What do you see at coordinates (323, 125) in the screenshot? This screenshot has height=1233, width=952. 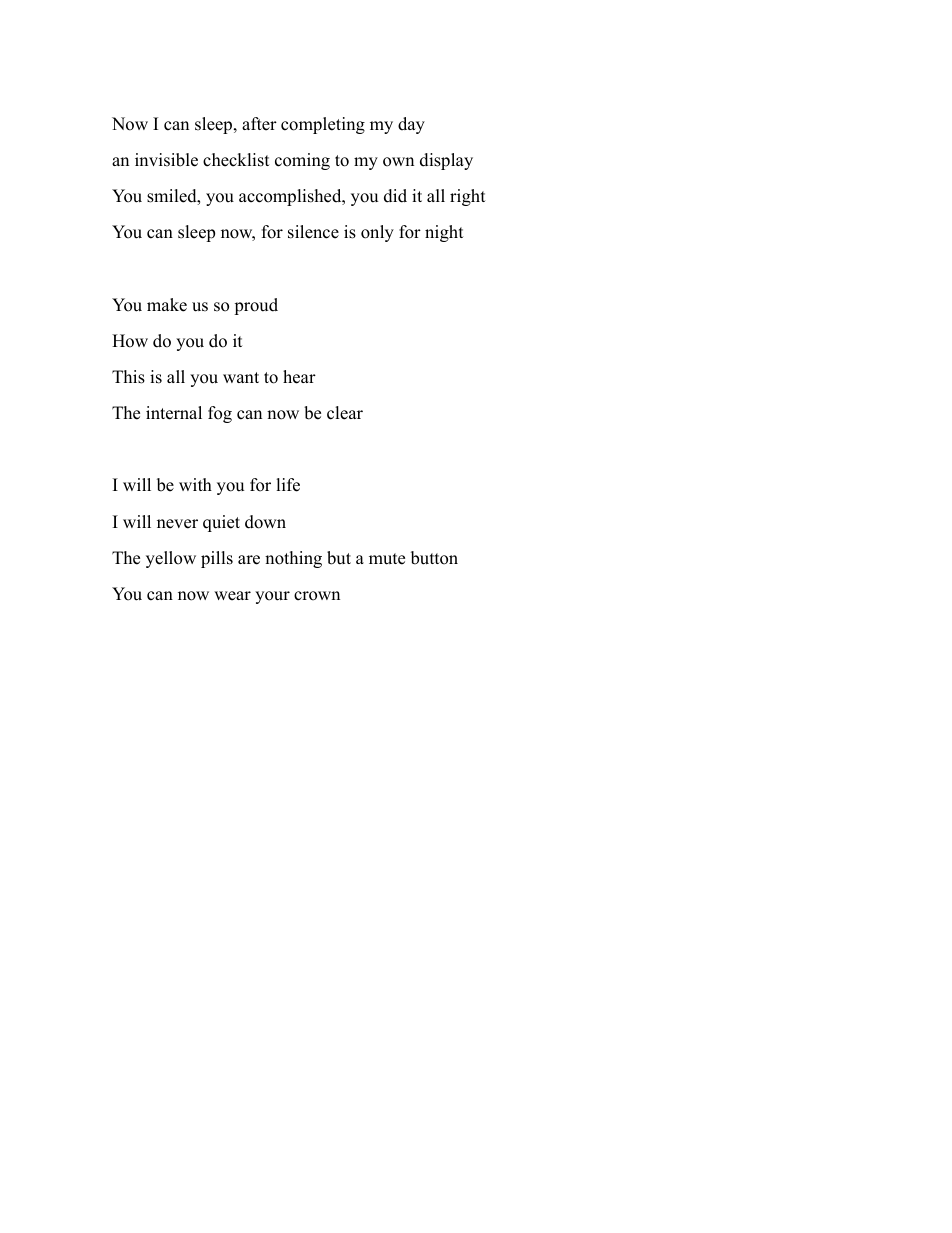 I see `completing` at bounding box center [323, 125].
